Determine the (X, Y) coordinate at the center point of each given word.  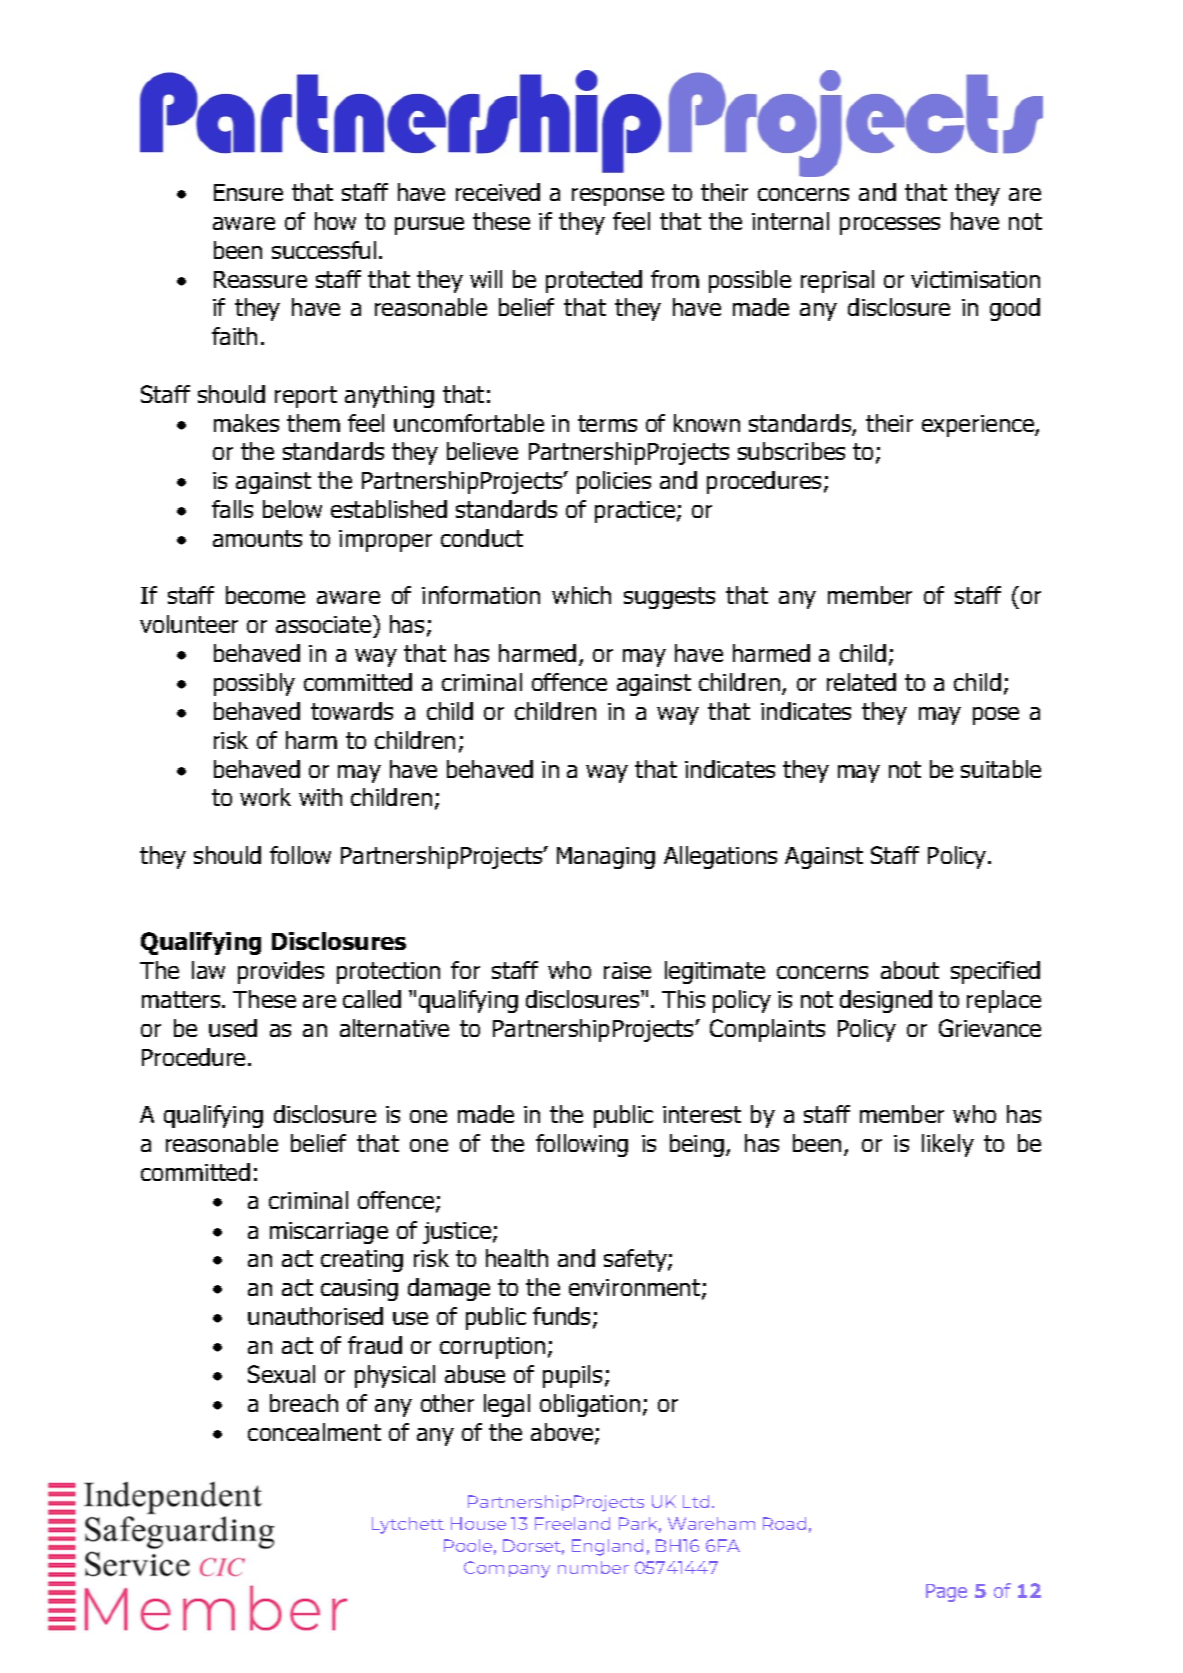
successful (324, 250)
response (618, 197)
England (607, 1547)
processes (890, 226)
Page (946, 1593)
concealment (314, 1432)
